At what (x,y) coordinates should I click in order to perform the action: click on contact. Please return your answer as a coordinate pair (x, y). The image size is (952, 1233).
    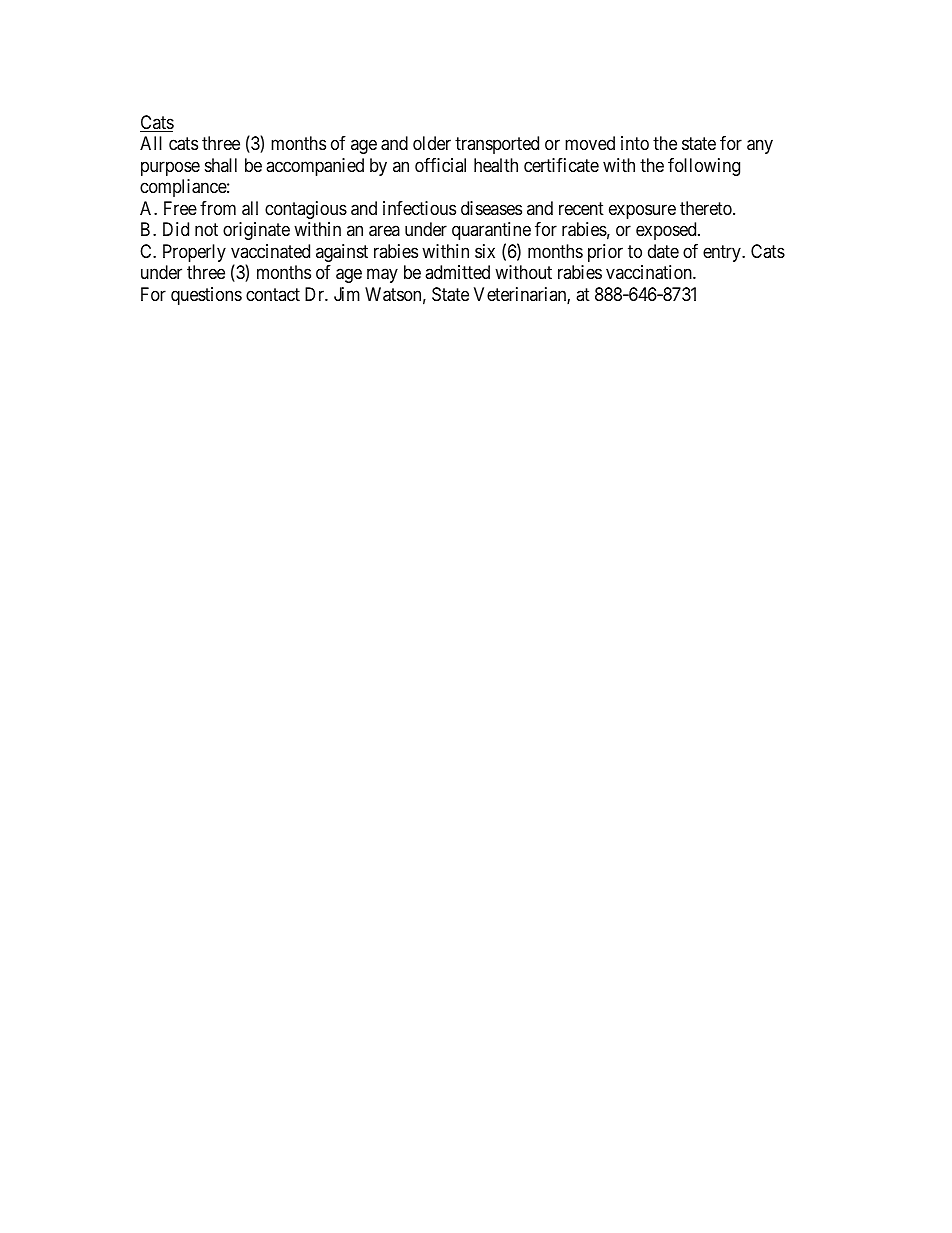
    Looking at the image, I should click on (273, 294).
